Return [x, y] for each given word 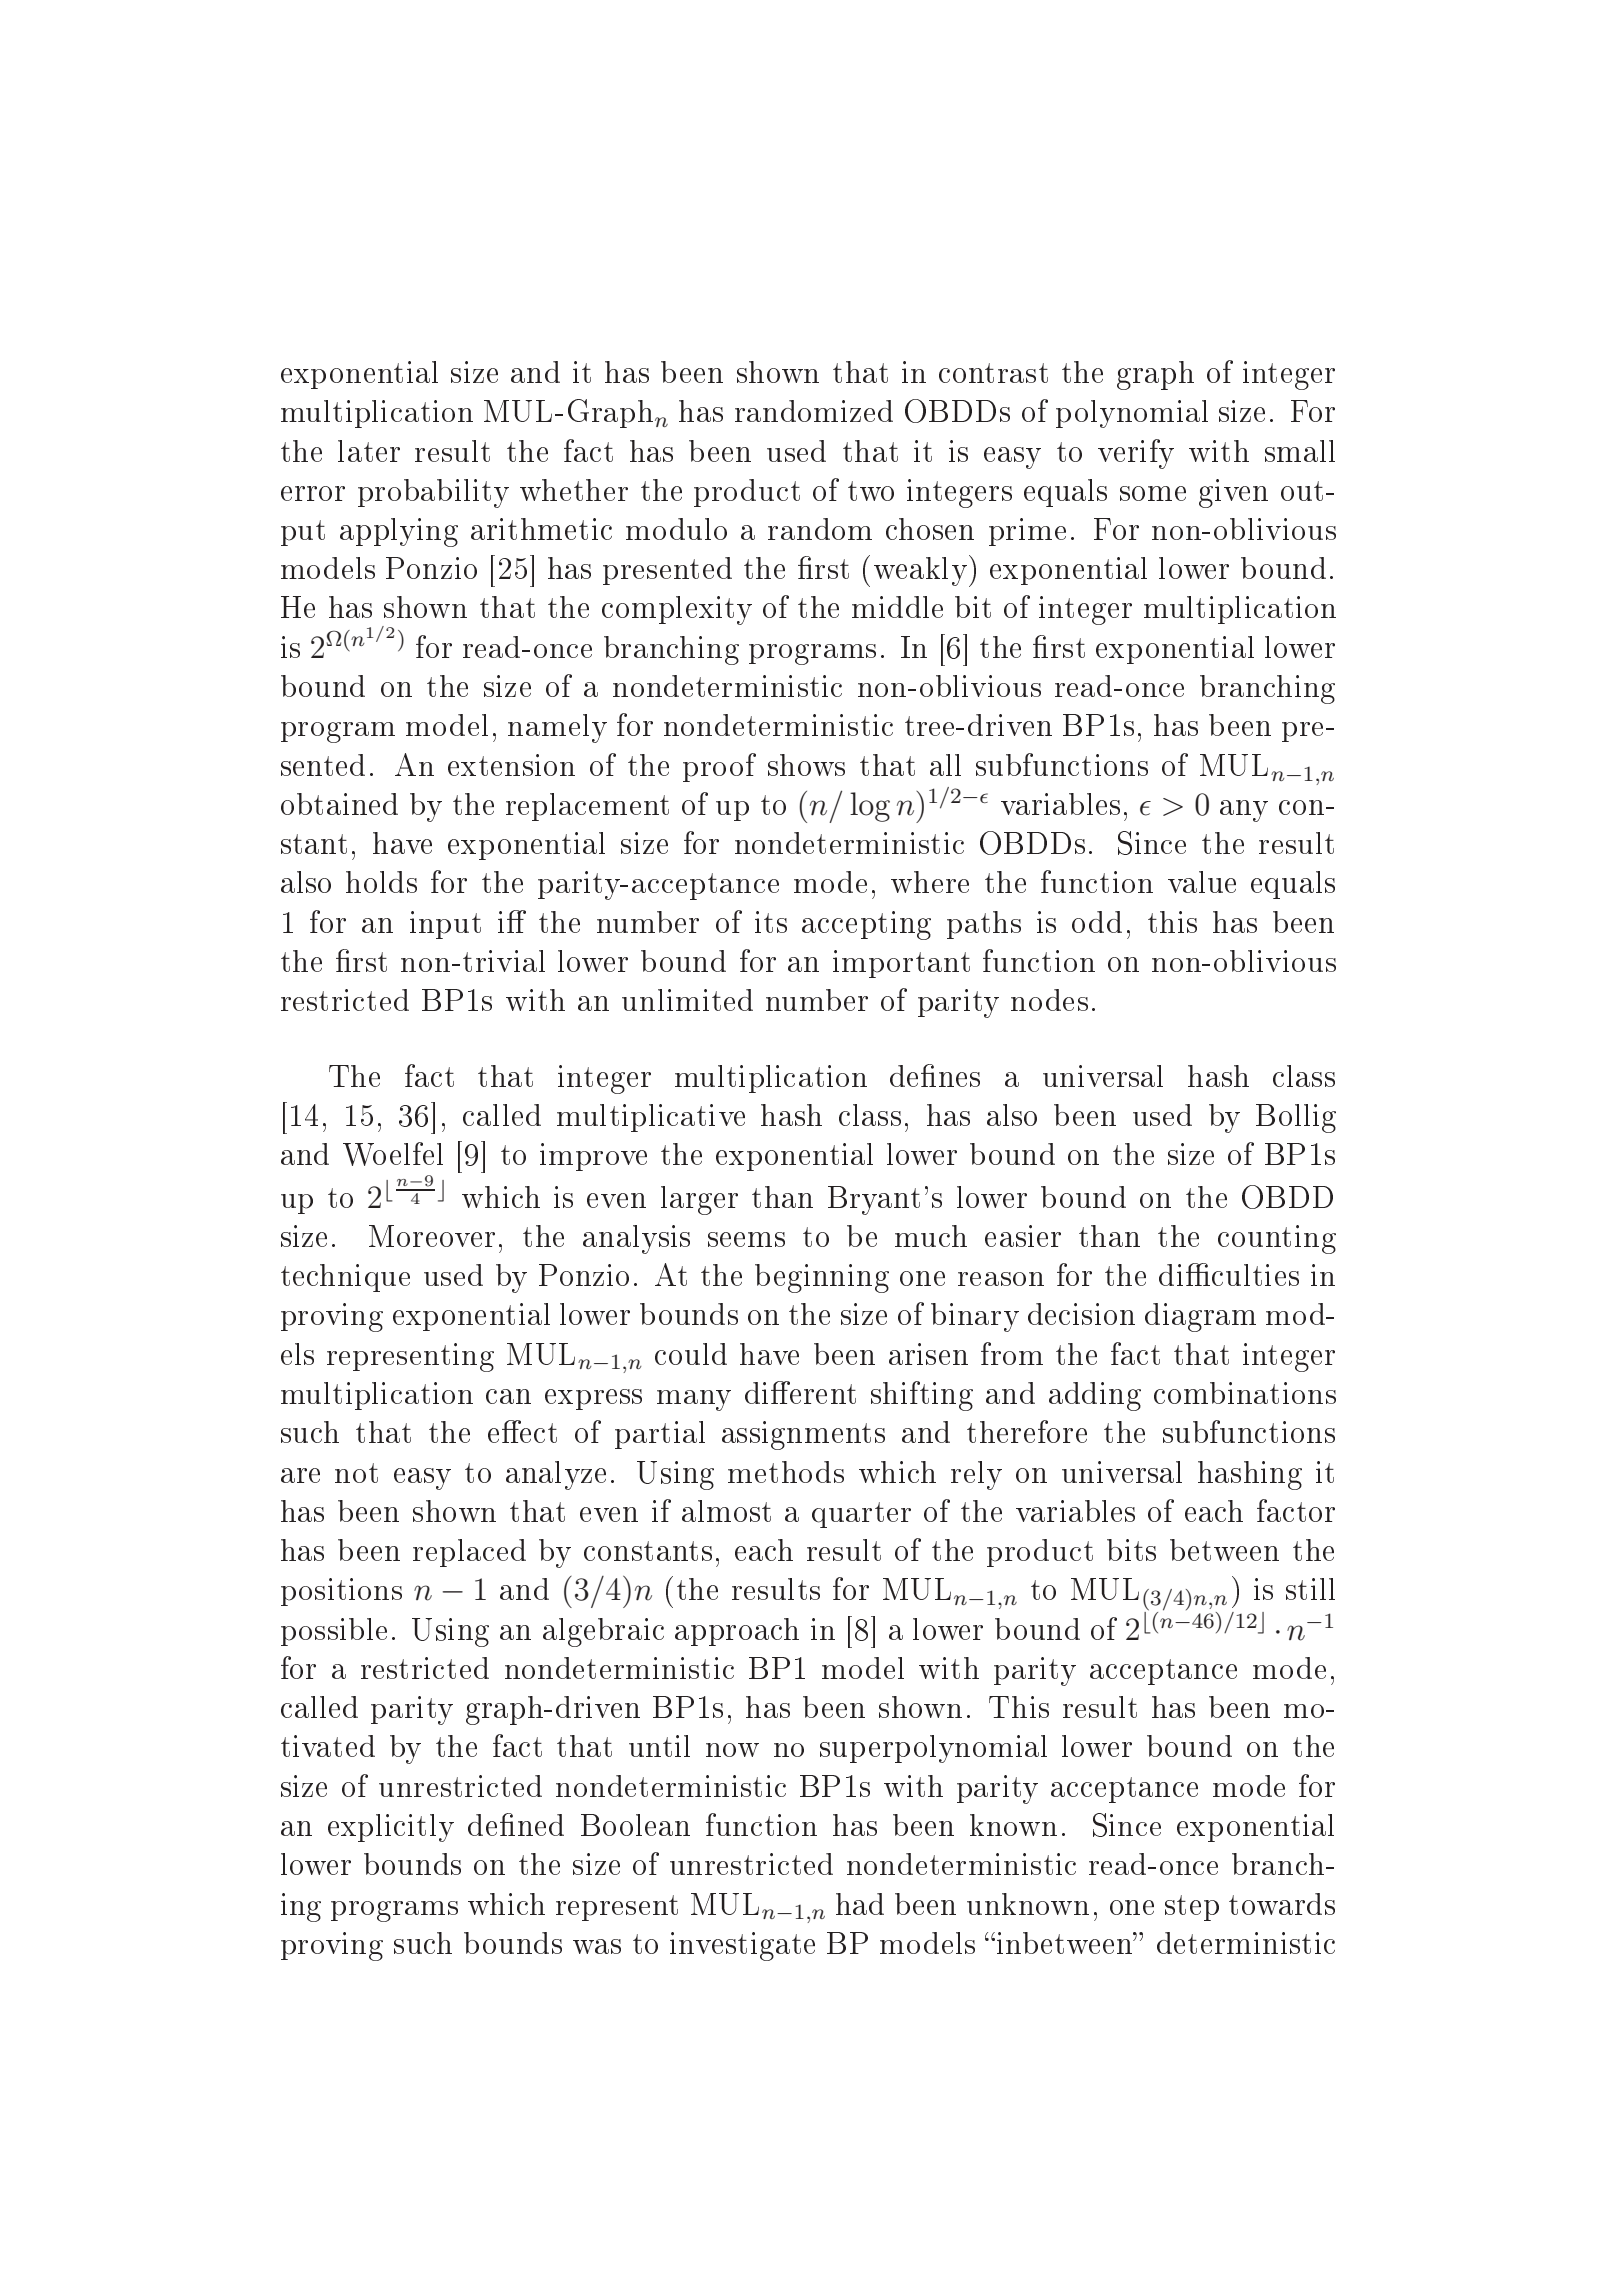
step [1192, 1908]
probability [433, 493]
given [1233, 493]
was [597, 1946]
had [860, 1904]
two [871, 491]
